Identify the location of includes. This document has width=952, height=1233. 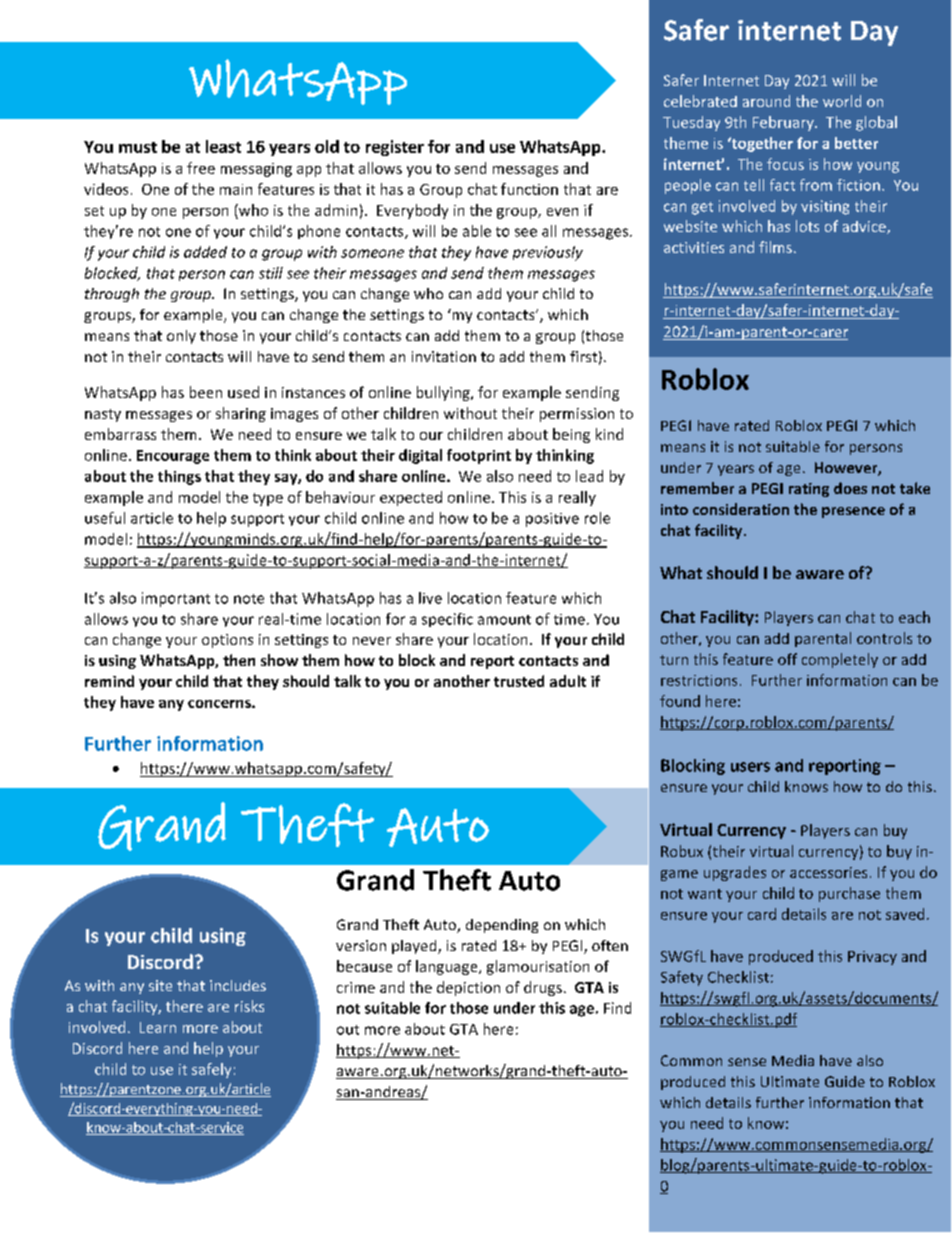
(238, 985).
